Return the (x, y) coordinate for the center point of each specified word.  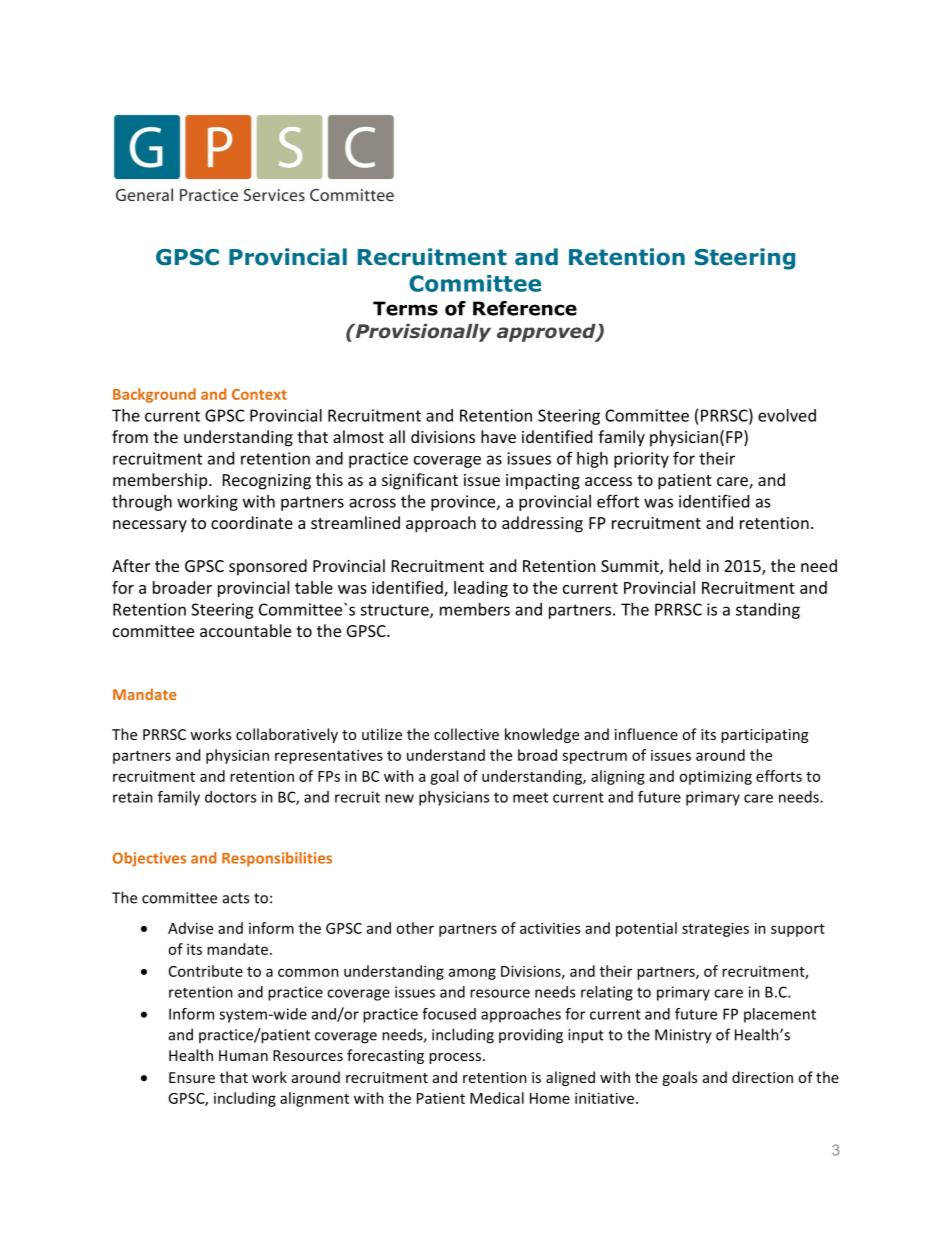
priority (641, 460)
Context (259, 394)
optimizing (715, 777)
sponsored (268, 567)
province (464, 503)
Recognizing (267, 482)
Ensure (192, 1077)
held (684, 565)
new (399, 798)
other (415, 928)
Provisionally (422, 333)
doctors (230, 797)
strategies (715, 929)
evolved (787, 415)
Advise (190, 928)
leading (481, 589)
